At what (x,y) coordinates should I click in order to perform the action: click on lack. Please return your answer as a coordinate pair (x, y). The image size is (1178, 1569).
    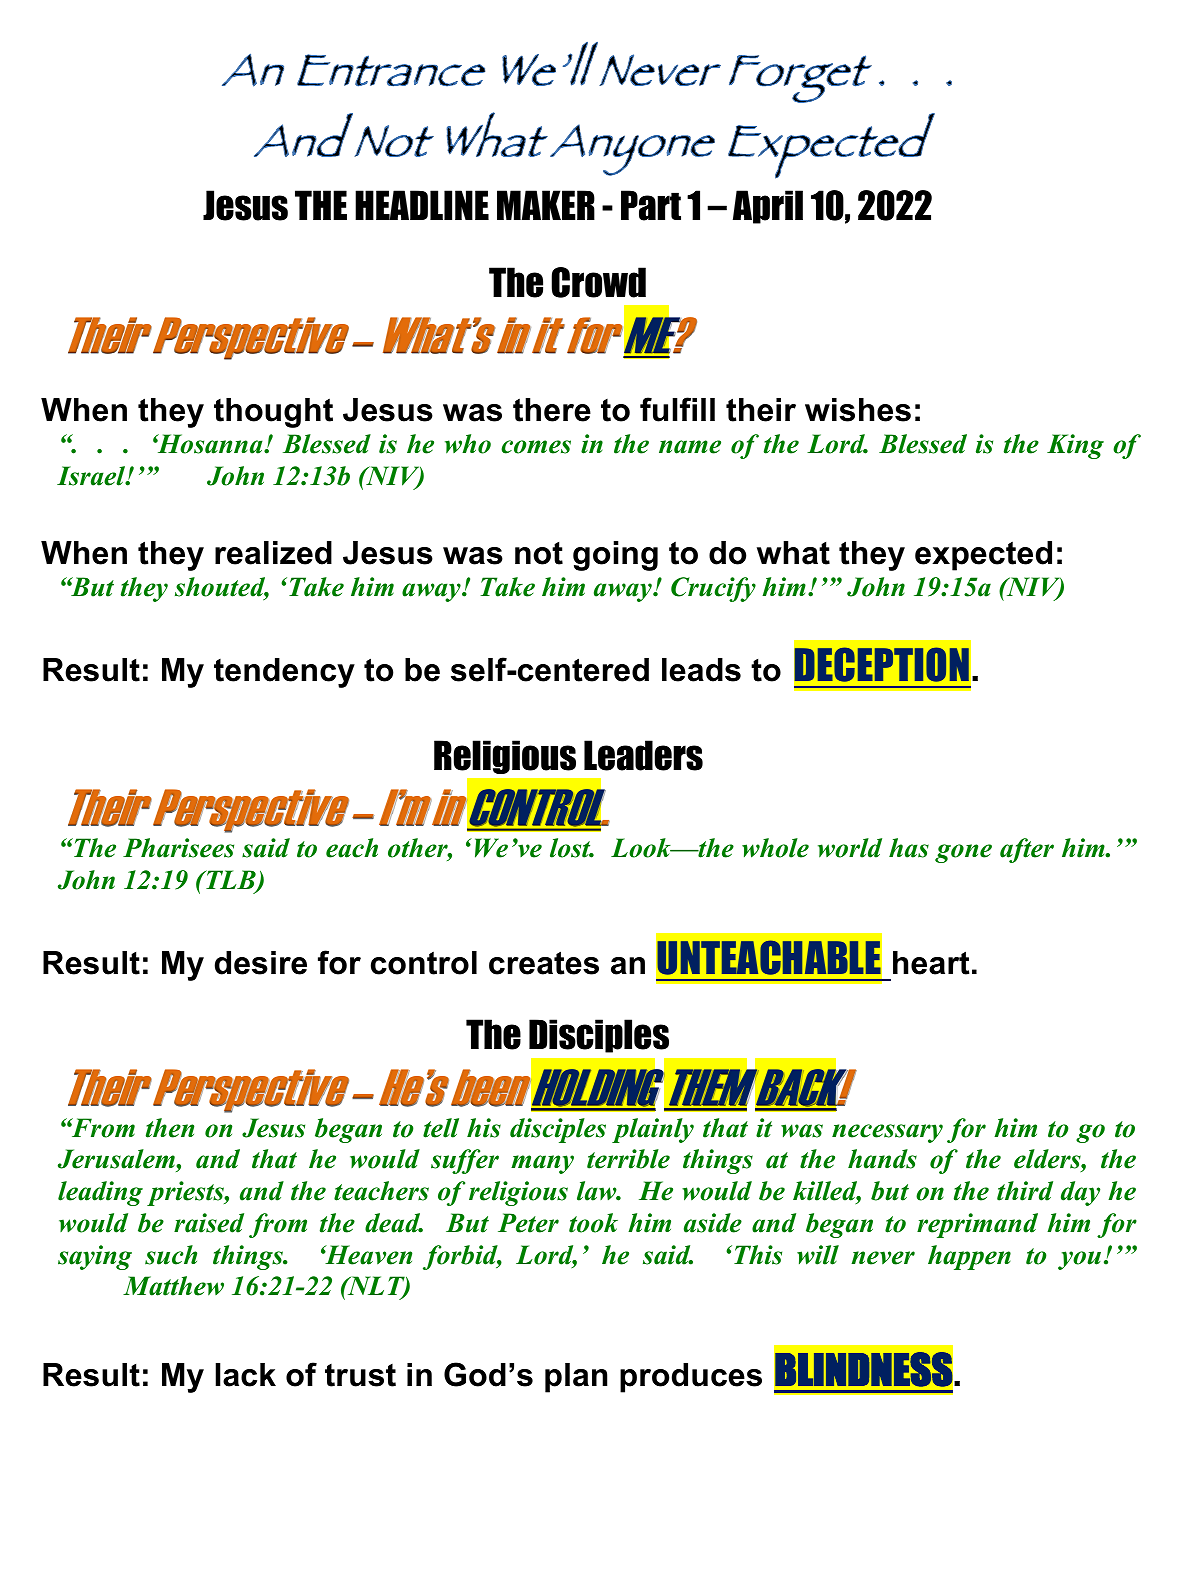
    Looking at the image, I should click on (245, 1375).
